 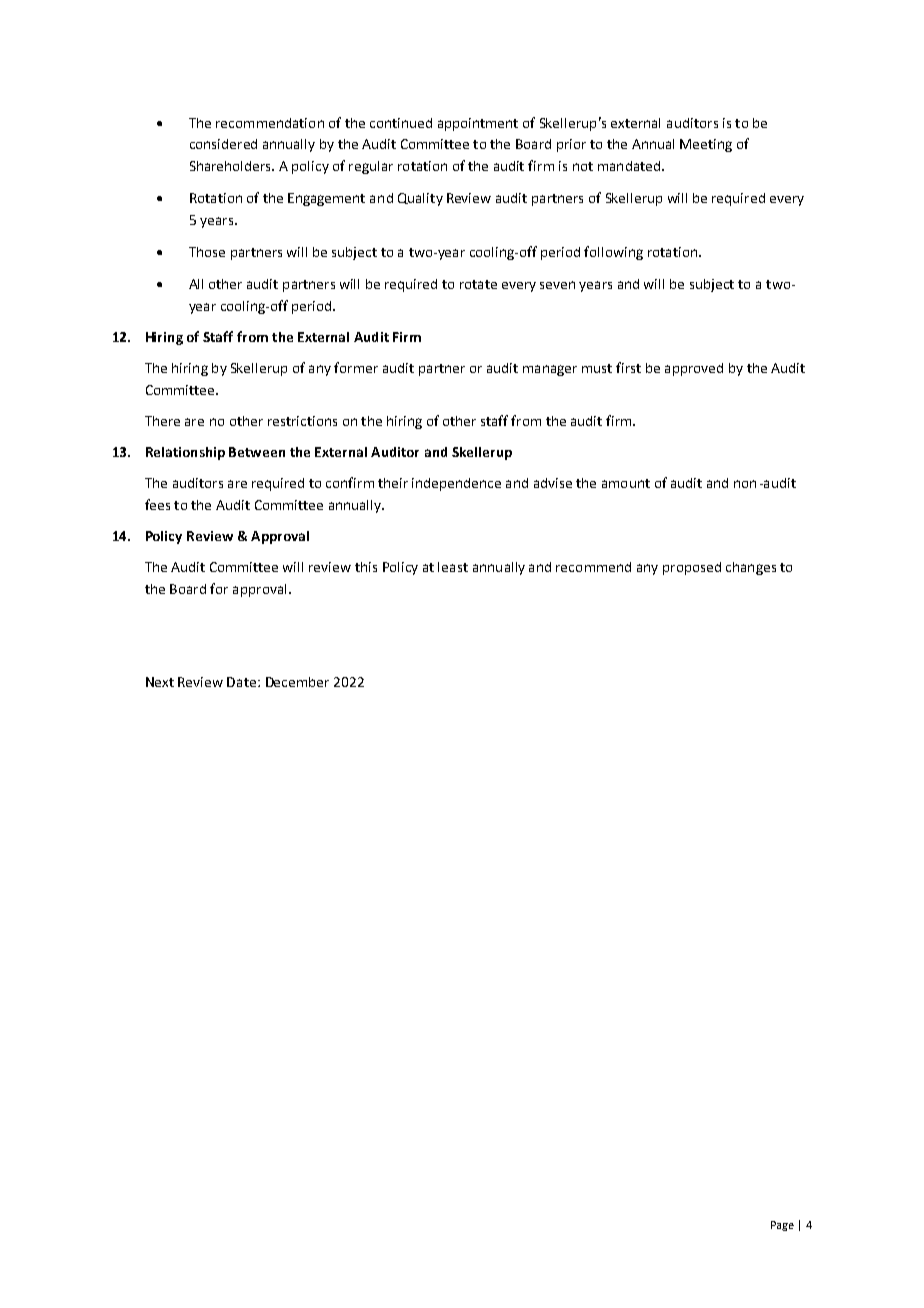 I want to click on proposed, so click(x=692, y=568).
